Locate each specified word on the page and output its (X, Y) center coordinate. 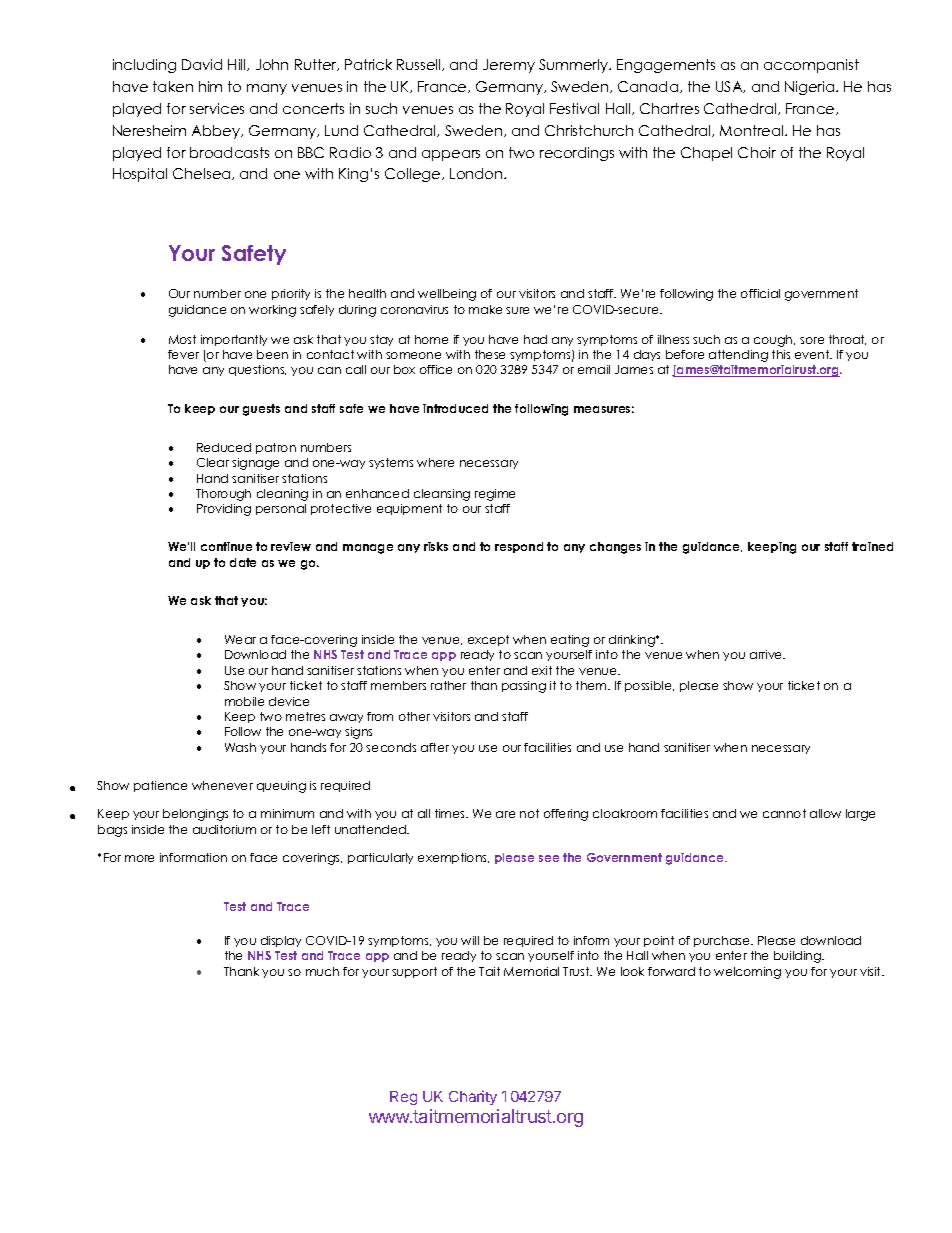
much (322, 971)
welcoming (747, 973)
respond (519, 547)
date (243, 562)
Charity (473, 1097)
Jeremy (509, 66)
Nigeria (811, 88)
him (210, 86)
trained (872, 546)
